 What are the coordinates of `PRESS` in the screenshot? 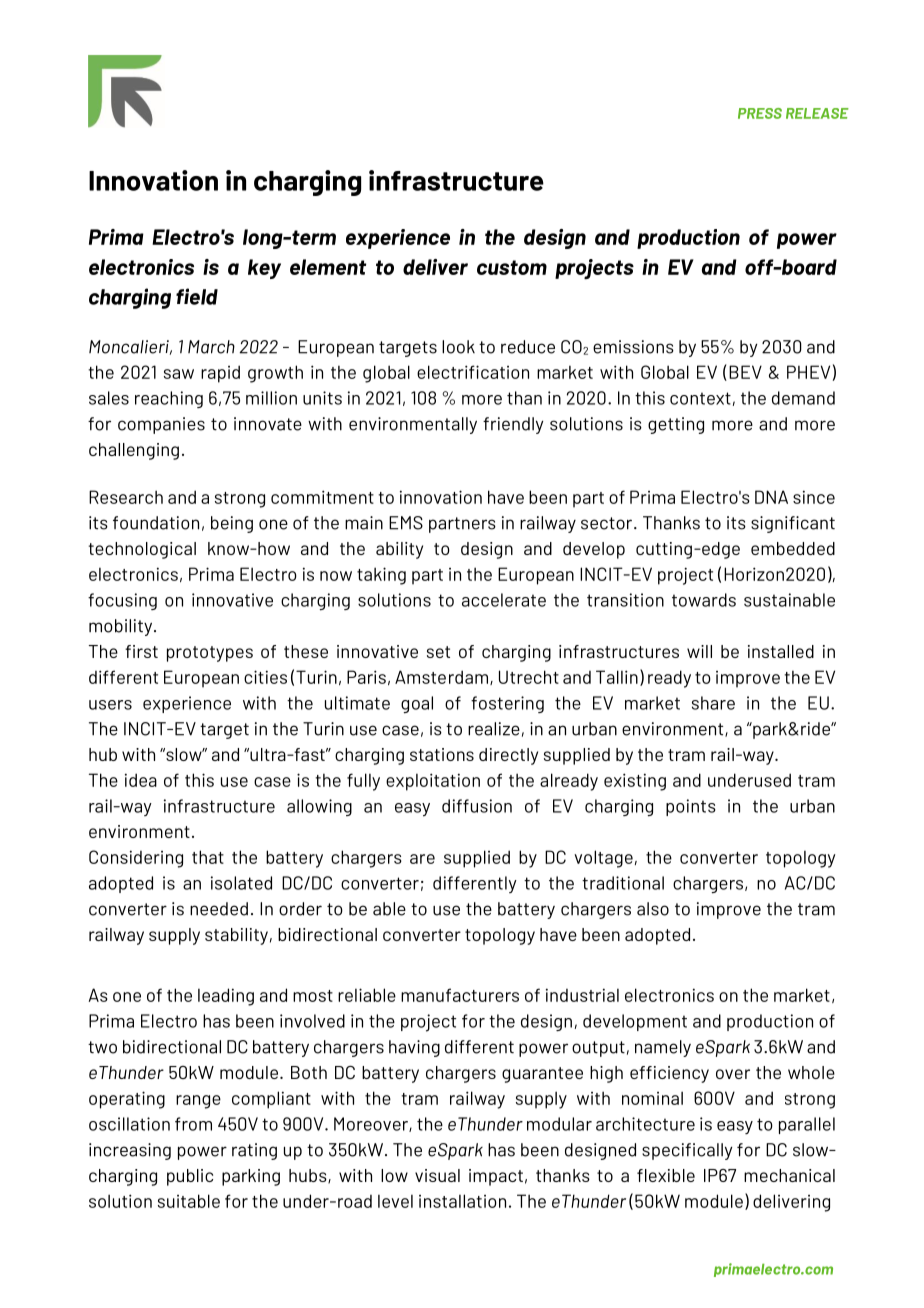 It's located at (760, 113).
